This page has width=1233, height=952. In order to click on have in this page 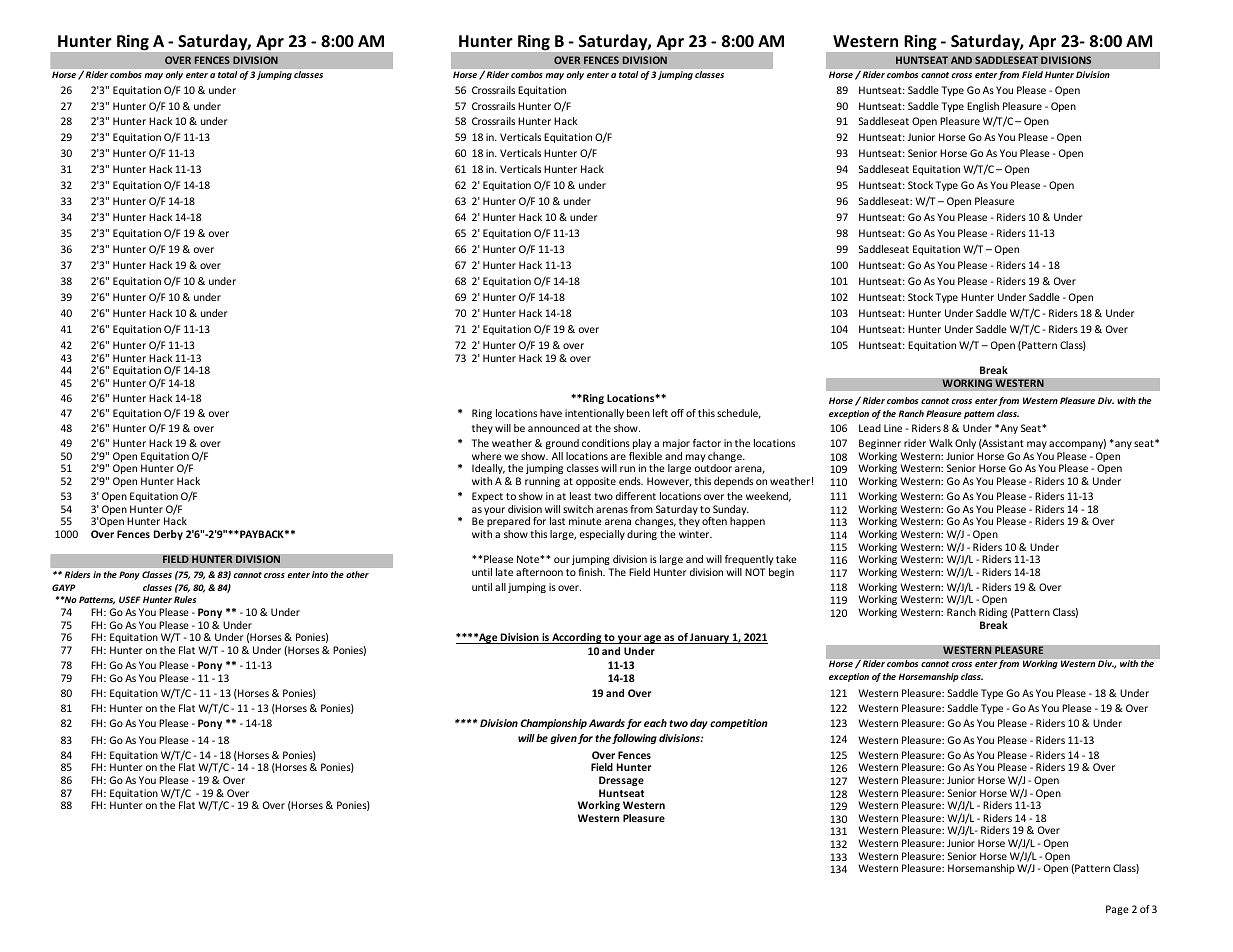, I will do `click(551, 413)`.
